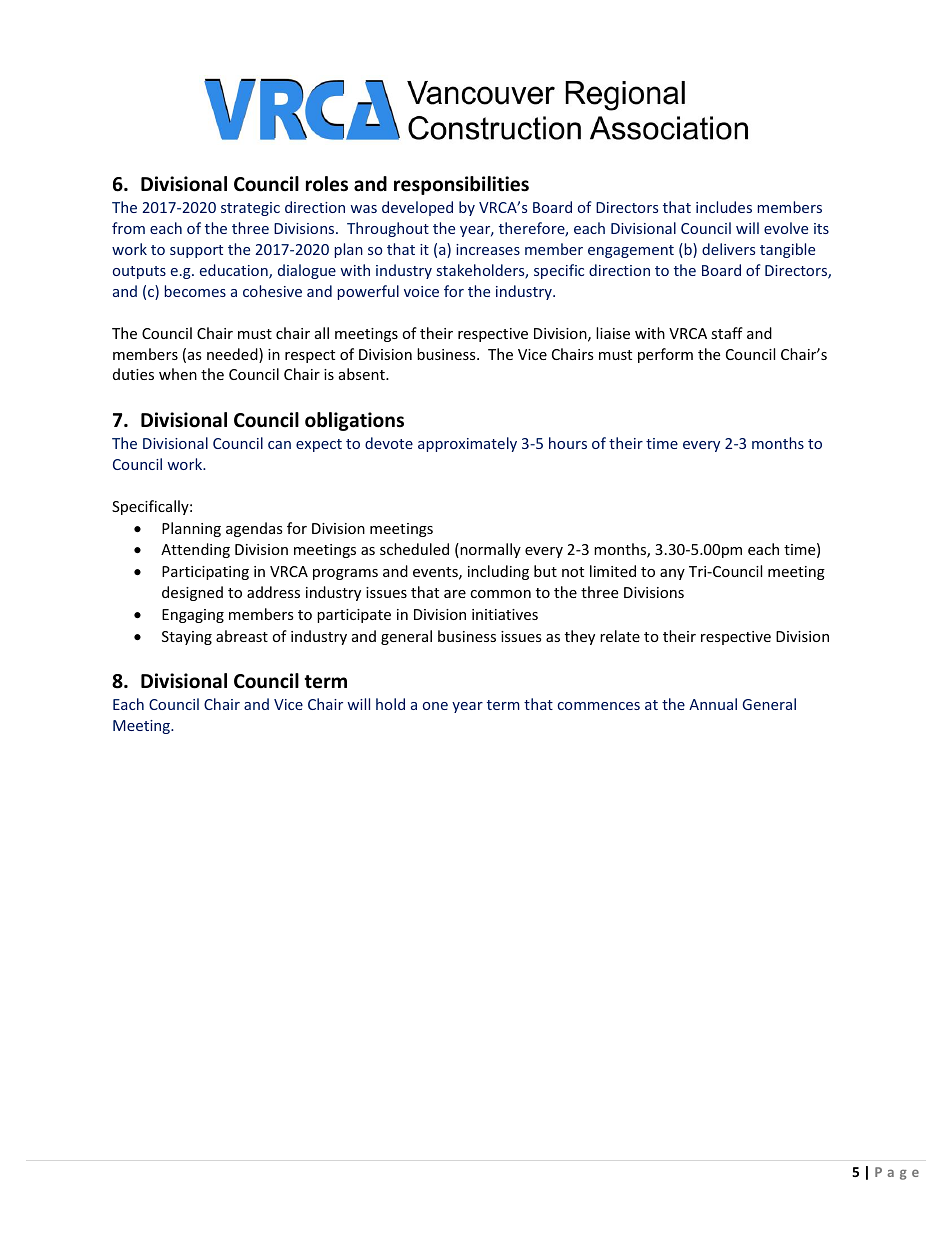 The image size is (952, 1233). I want to click on designed, so click(192, 593).
